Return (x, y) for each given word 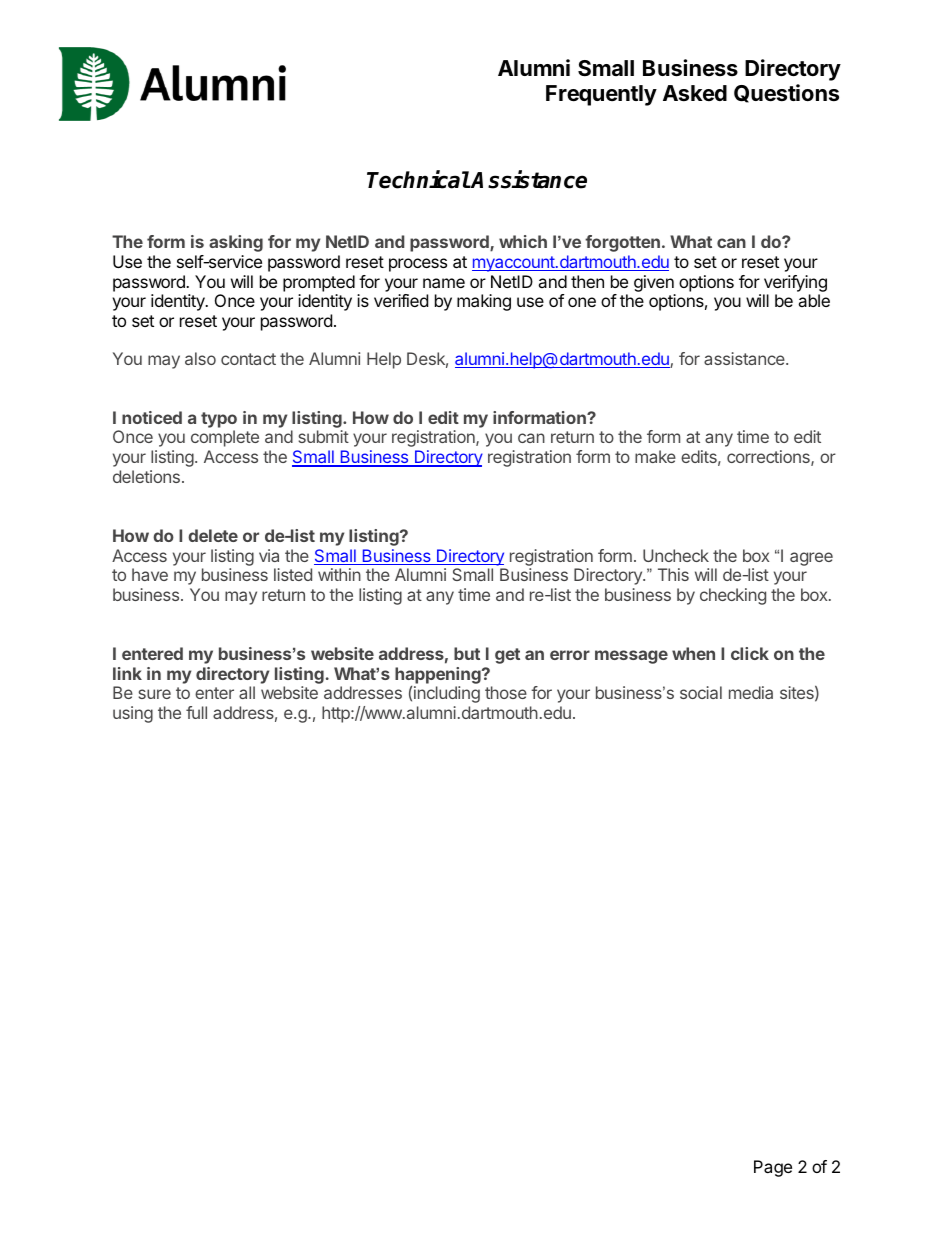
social (701, 692)
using (133, 714)
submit (323, 436)
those (506, 692)
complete (225, 438)
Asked (695, 93)
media (751, 692)
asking (236, 243)
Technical (418, 179)
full (196, 712)
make (655, 456)
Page (773, 1168)
